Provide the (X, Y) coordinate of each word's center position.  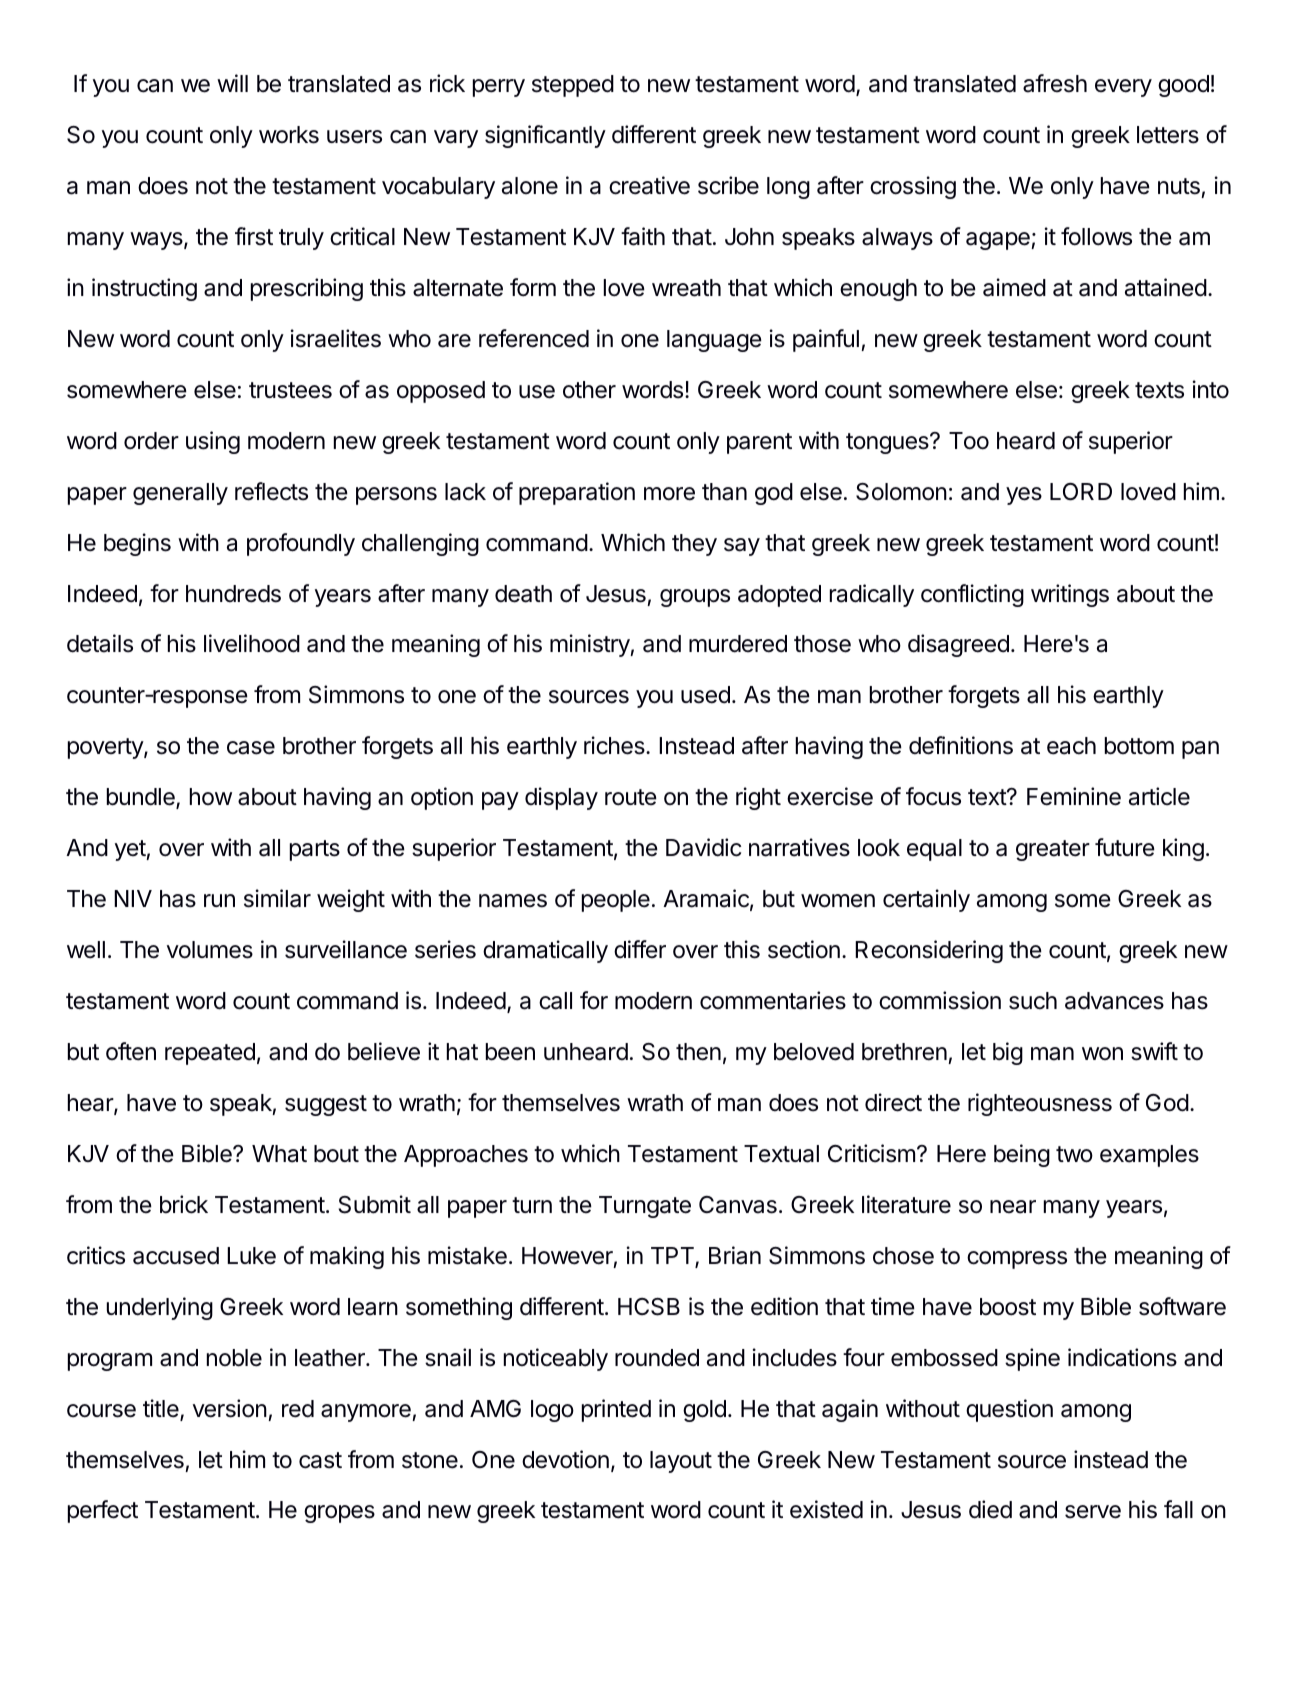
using (213, 442)
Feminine (1074, 796)
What (279, 1154)
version (230, 1408)
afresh (1055, 83)
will (232, 83)
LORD (1081, 492)
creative (649, 185)
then (698, 1052)
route (631, 797)
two (1074, 1154)
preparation (577, 493)
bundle (142, 798)
